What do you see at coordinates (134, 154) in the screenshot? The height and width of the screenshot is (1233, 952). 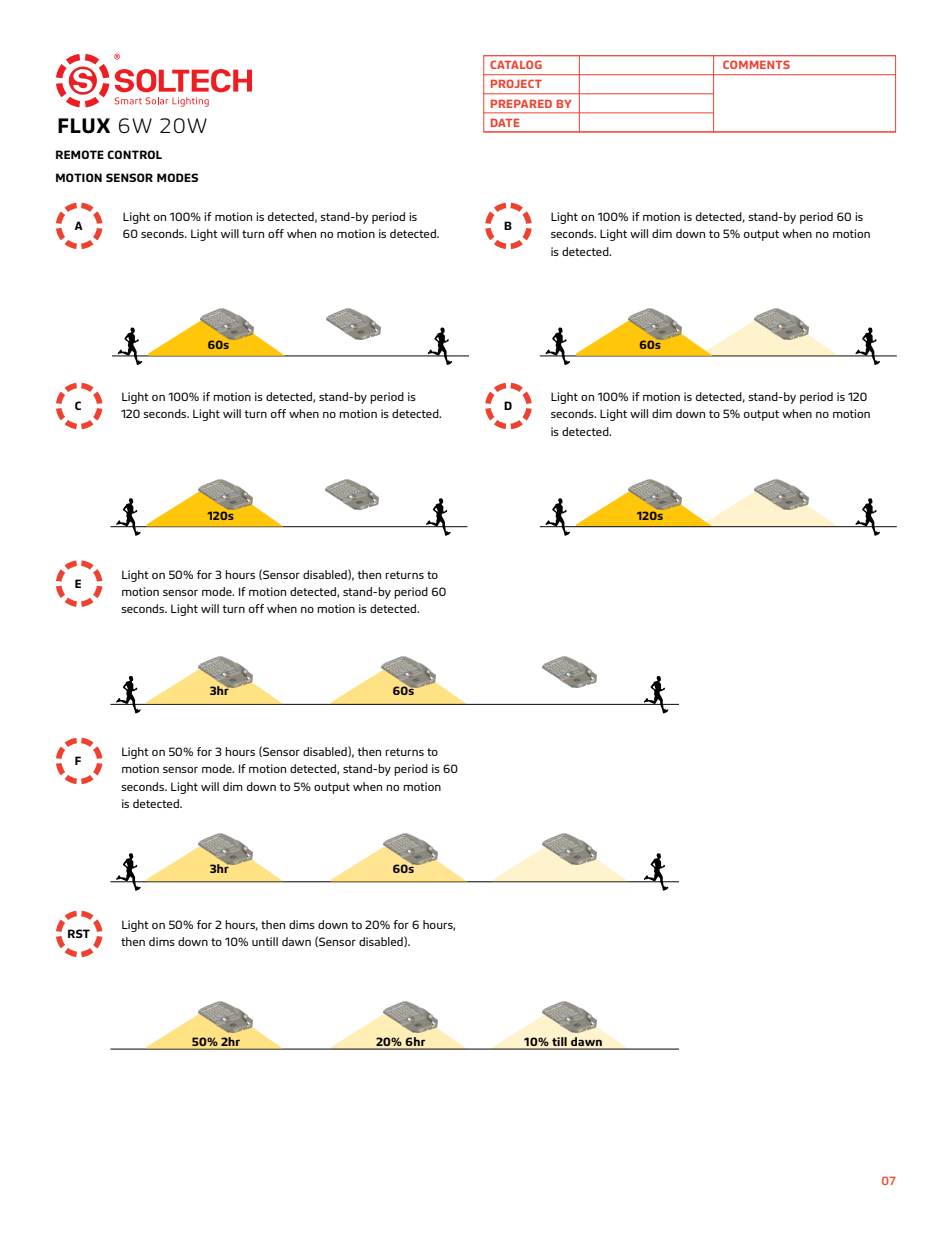 I see `CONTROL` at bounding box center [134, 154].
